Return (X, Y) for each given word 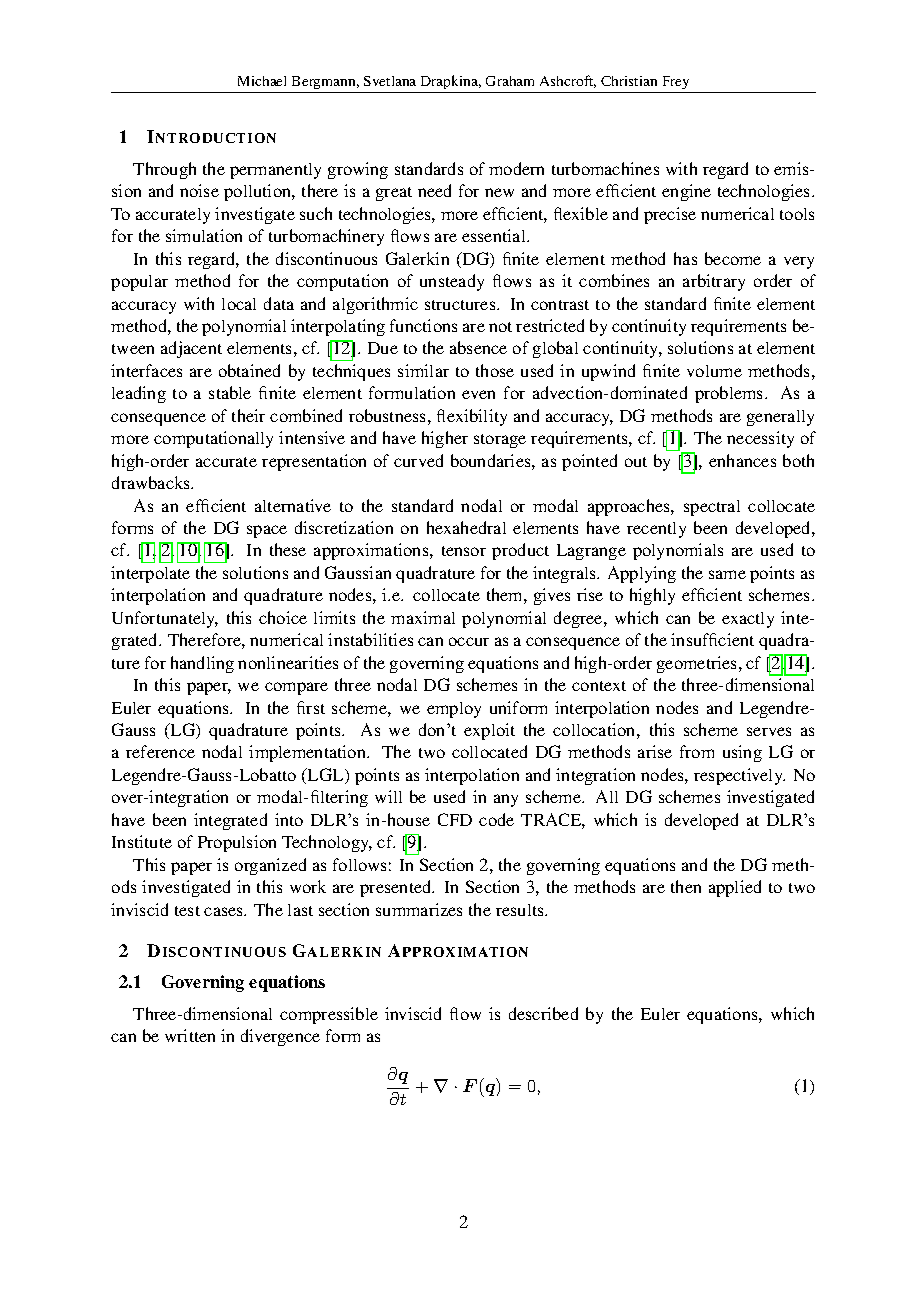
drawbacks (152, 482)
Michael (262, 81)
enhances (742, 460)
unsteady (452, 282)
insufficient (712, 639)
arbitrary (714, 282)
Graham (510, 81)
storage (500, 441)
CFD (455, 819)
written (190, 1035)
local (239, 304)
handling (202, 664)
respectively (739, 776)
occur (469, 641)
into (289, 819)
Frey (676, 82)
